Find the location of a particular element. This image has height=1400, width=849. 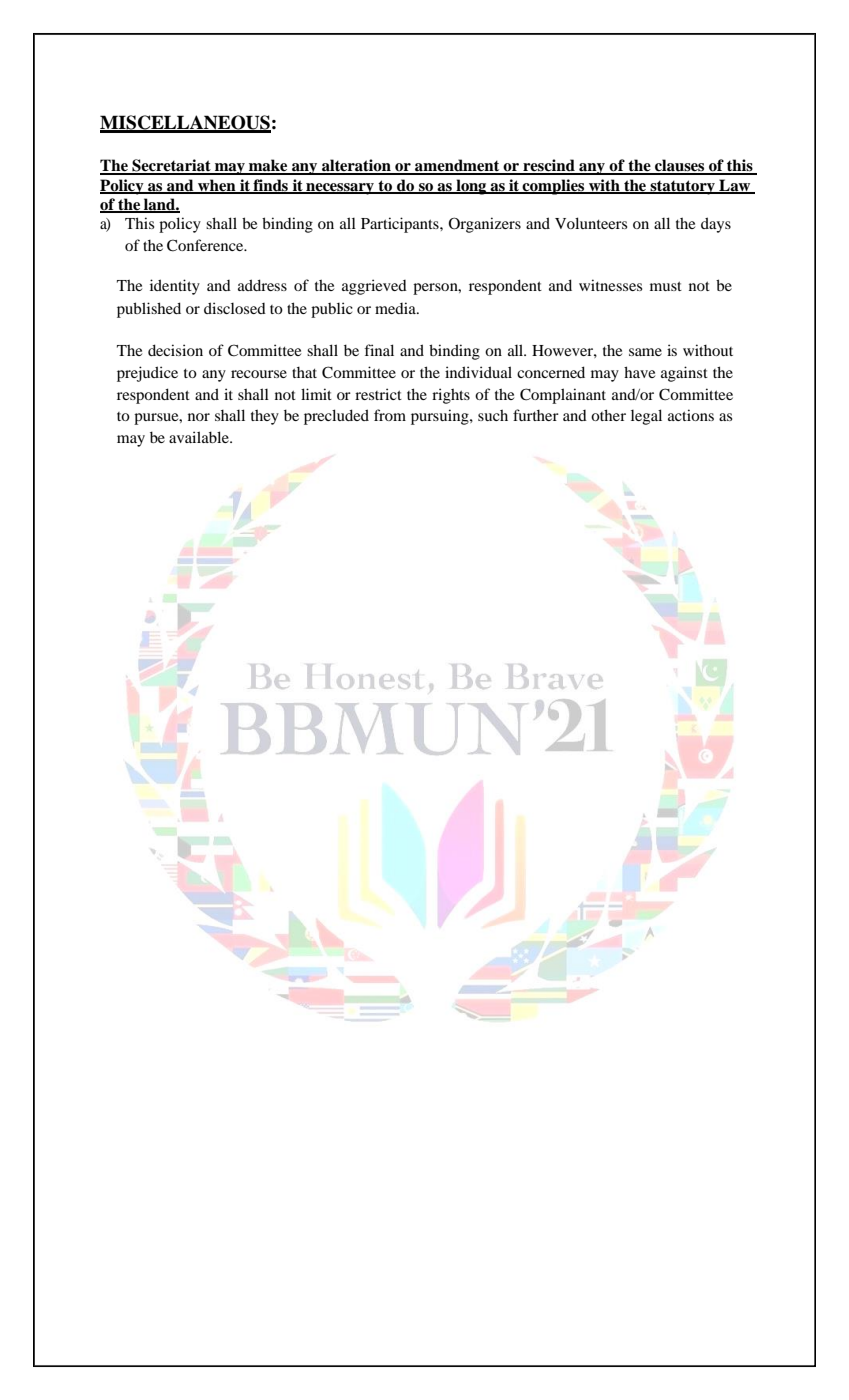

address is located at coordinates (262, 285).
